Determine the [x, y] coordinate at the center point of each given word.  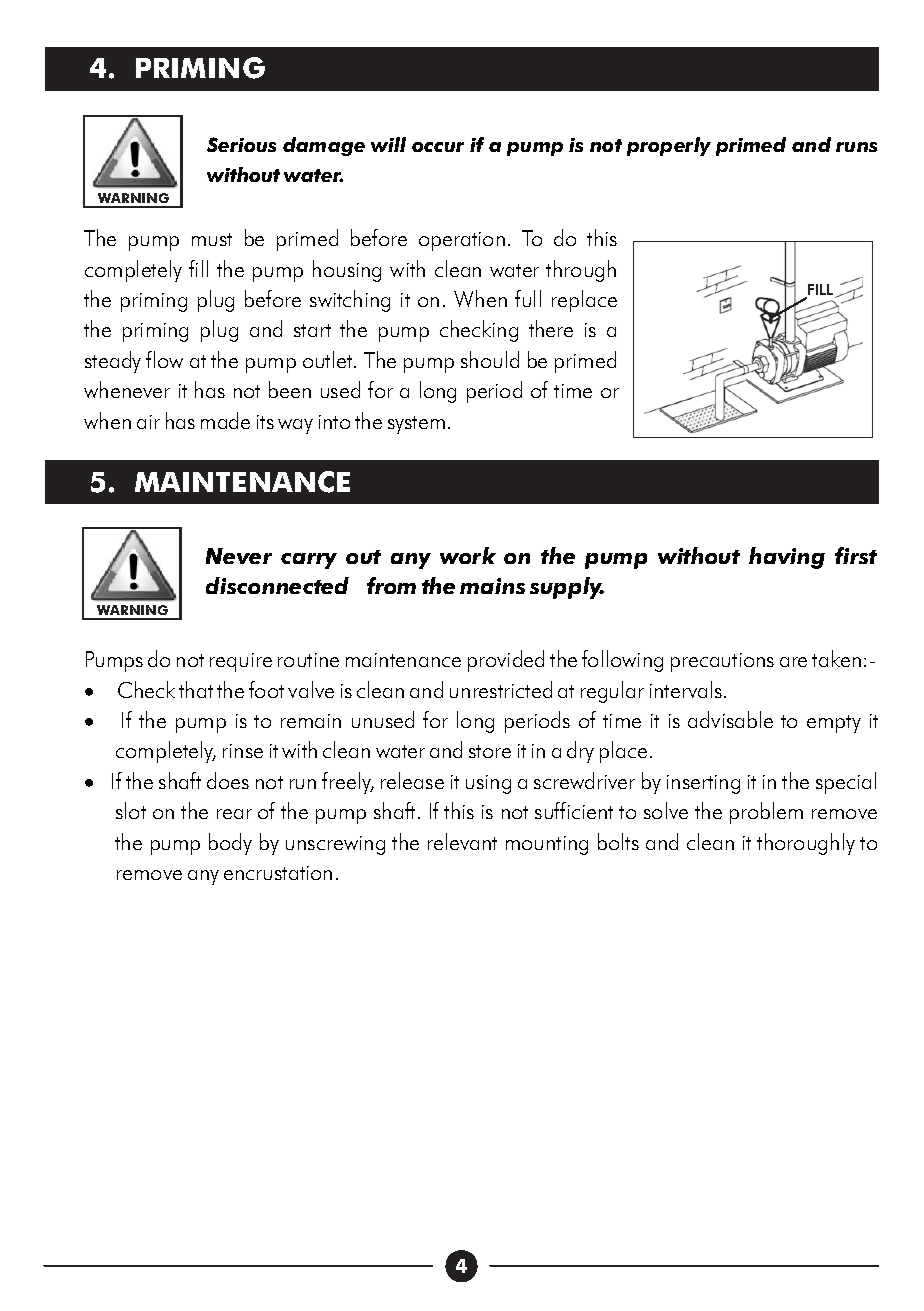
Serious [241, 144]
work [468, 555]
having [787, 558]
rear [234, 814]
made [225, 420]
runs [856, 147]
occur [438, 147]
